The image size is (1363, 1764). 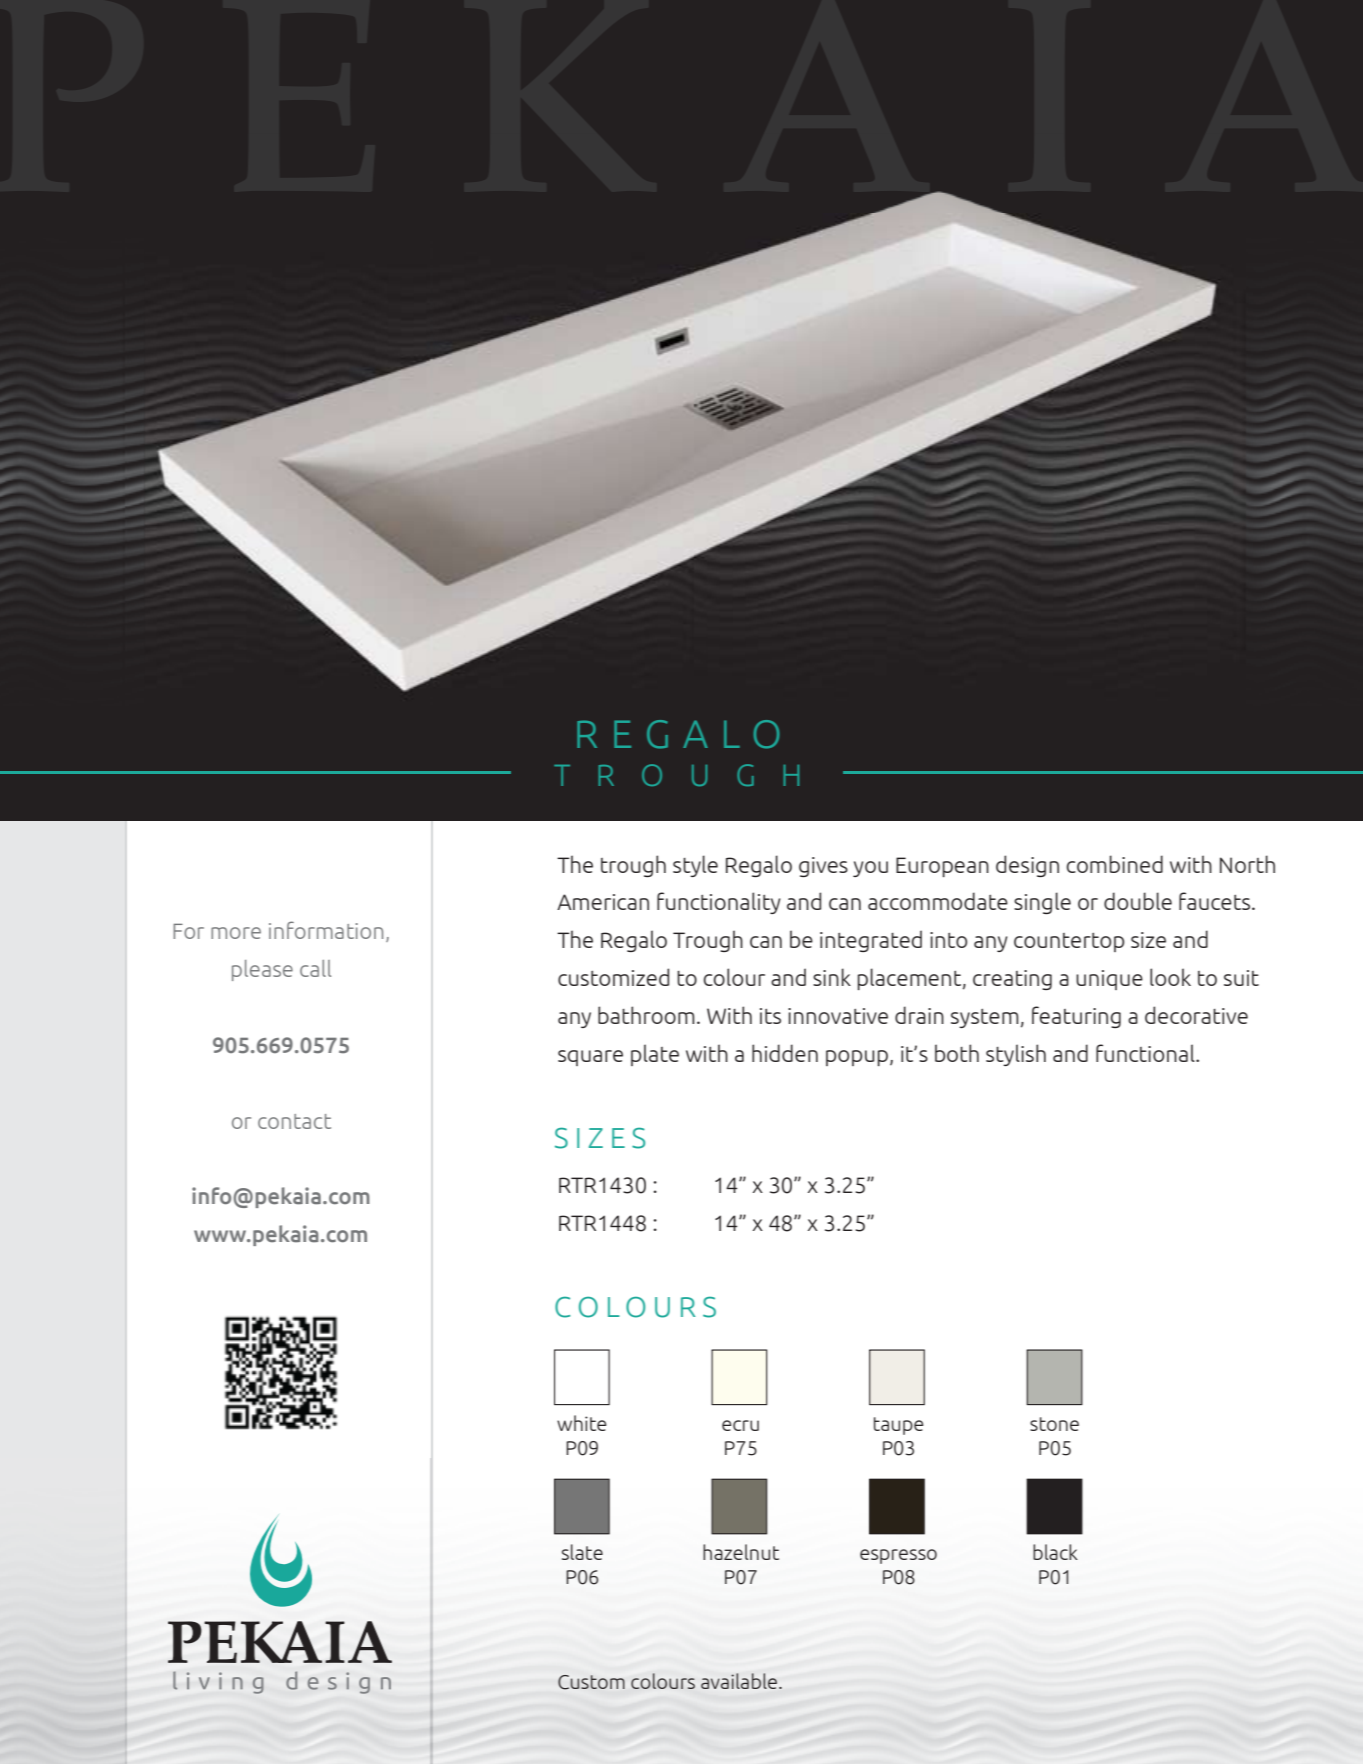 I want to click on available, so click(x=740, y=1681).
